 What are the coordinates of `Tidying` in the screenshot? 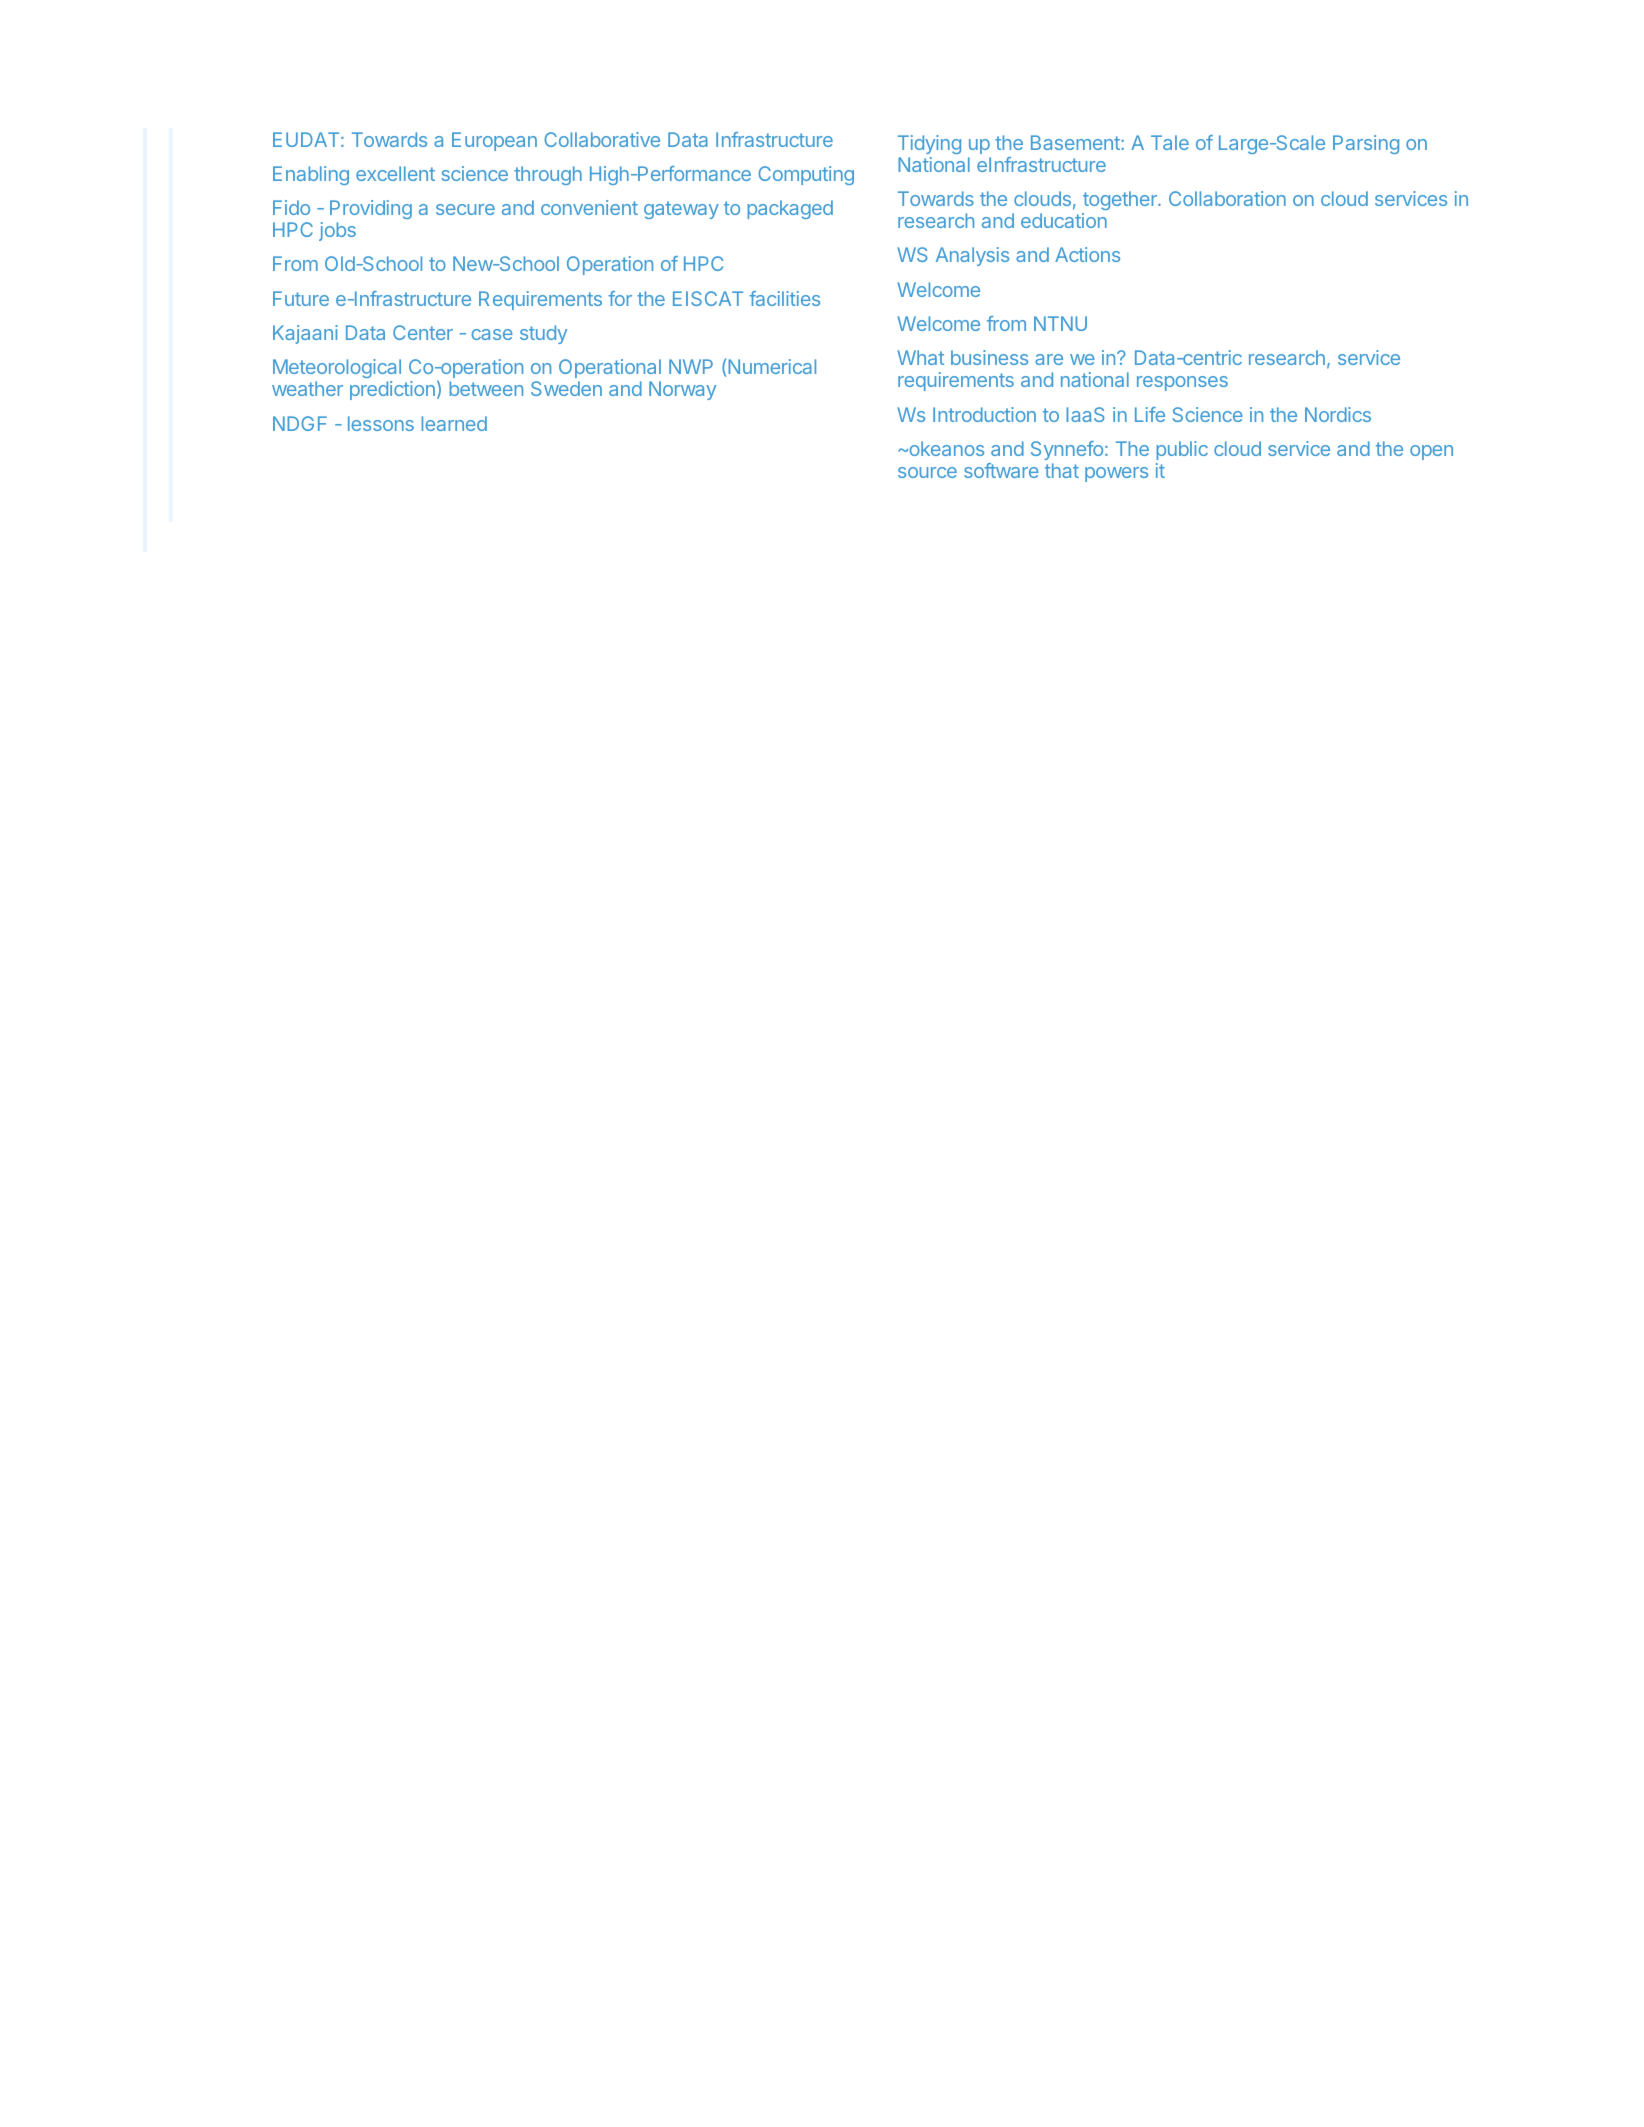 It's located at (929, 144).
